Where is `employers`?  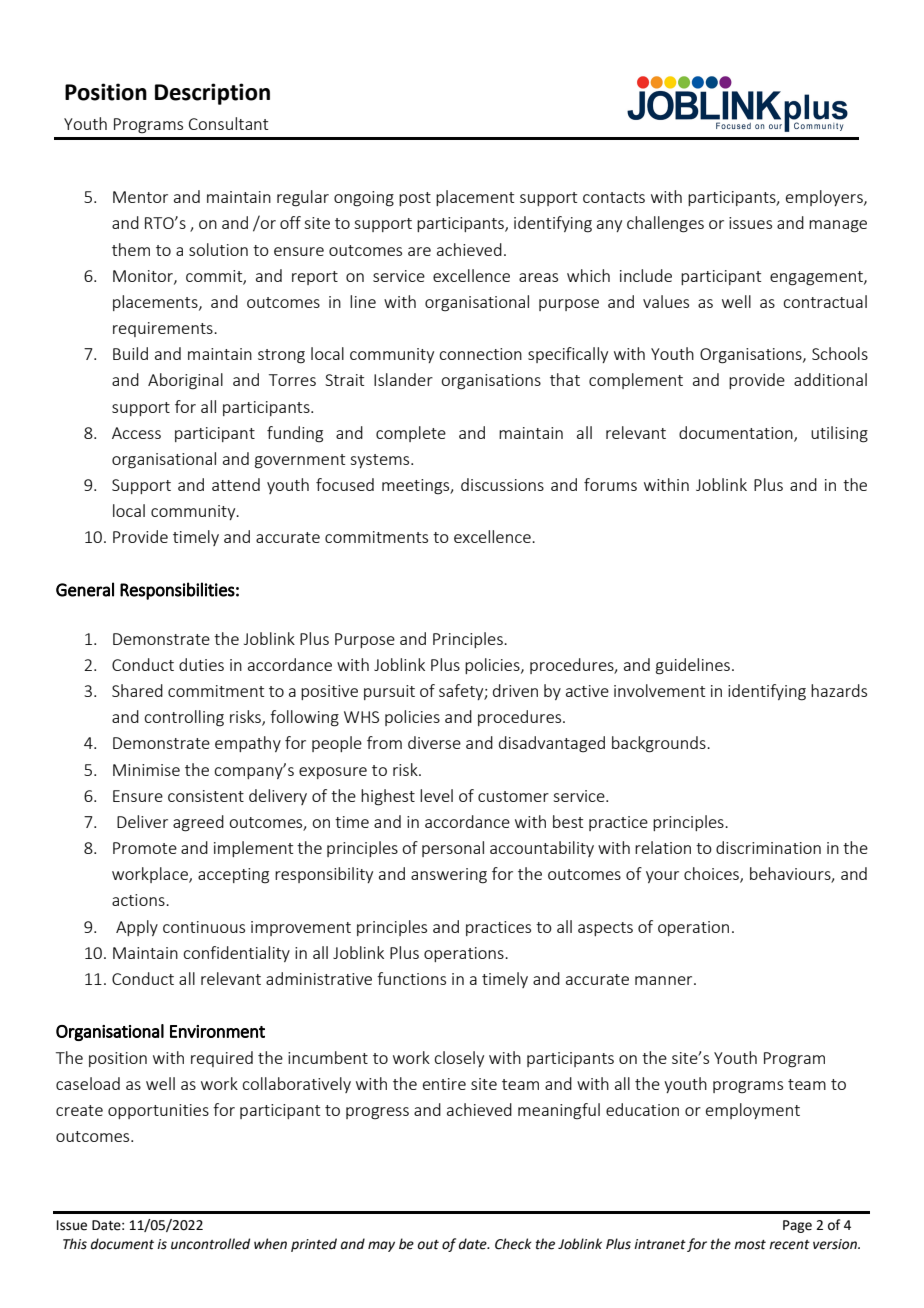
employers is located at coordinates (825, 198).
